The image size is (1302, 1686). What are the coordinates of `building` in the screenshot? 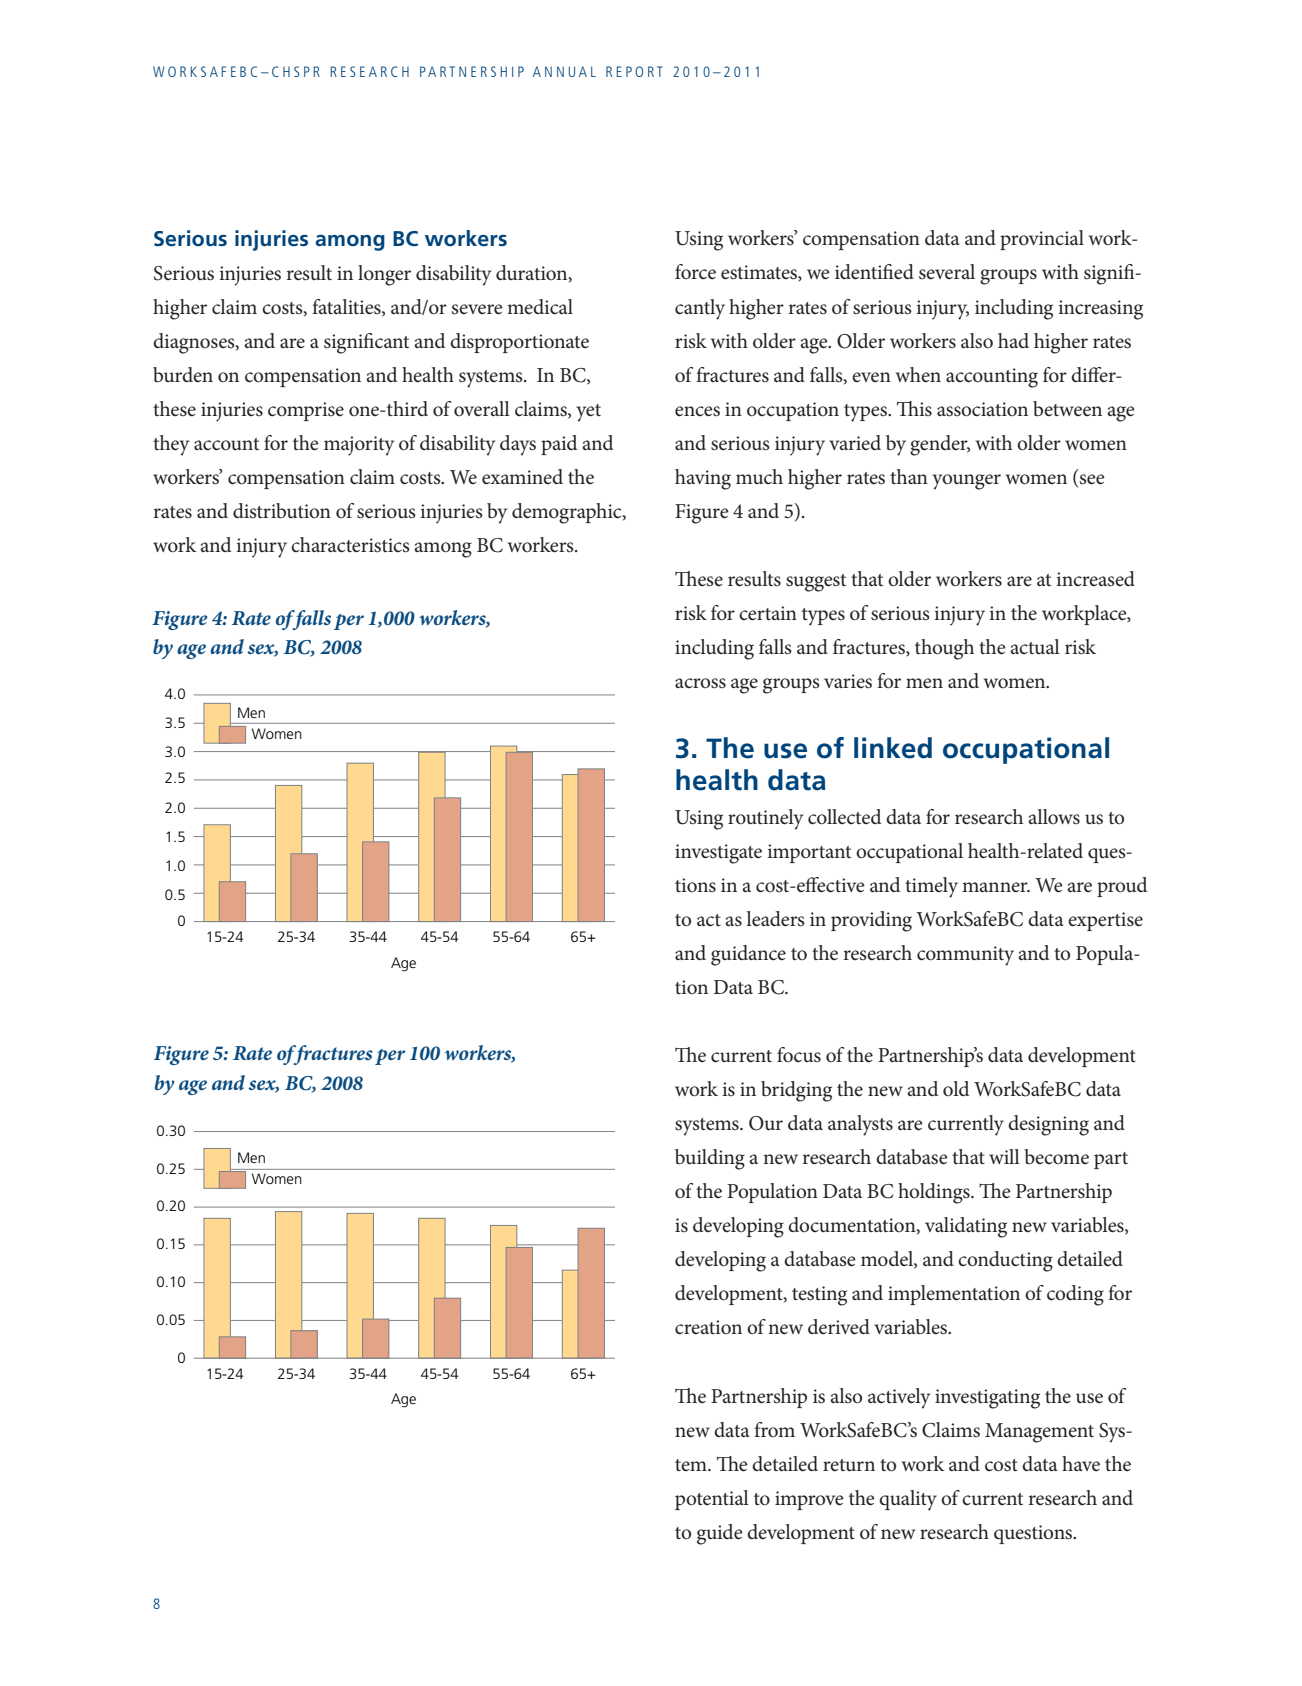 It's located at (710, 1159).
